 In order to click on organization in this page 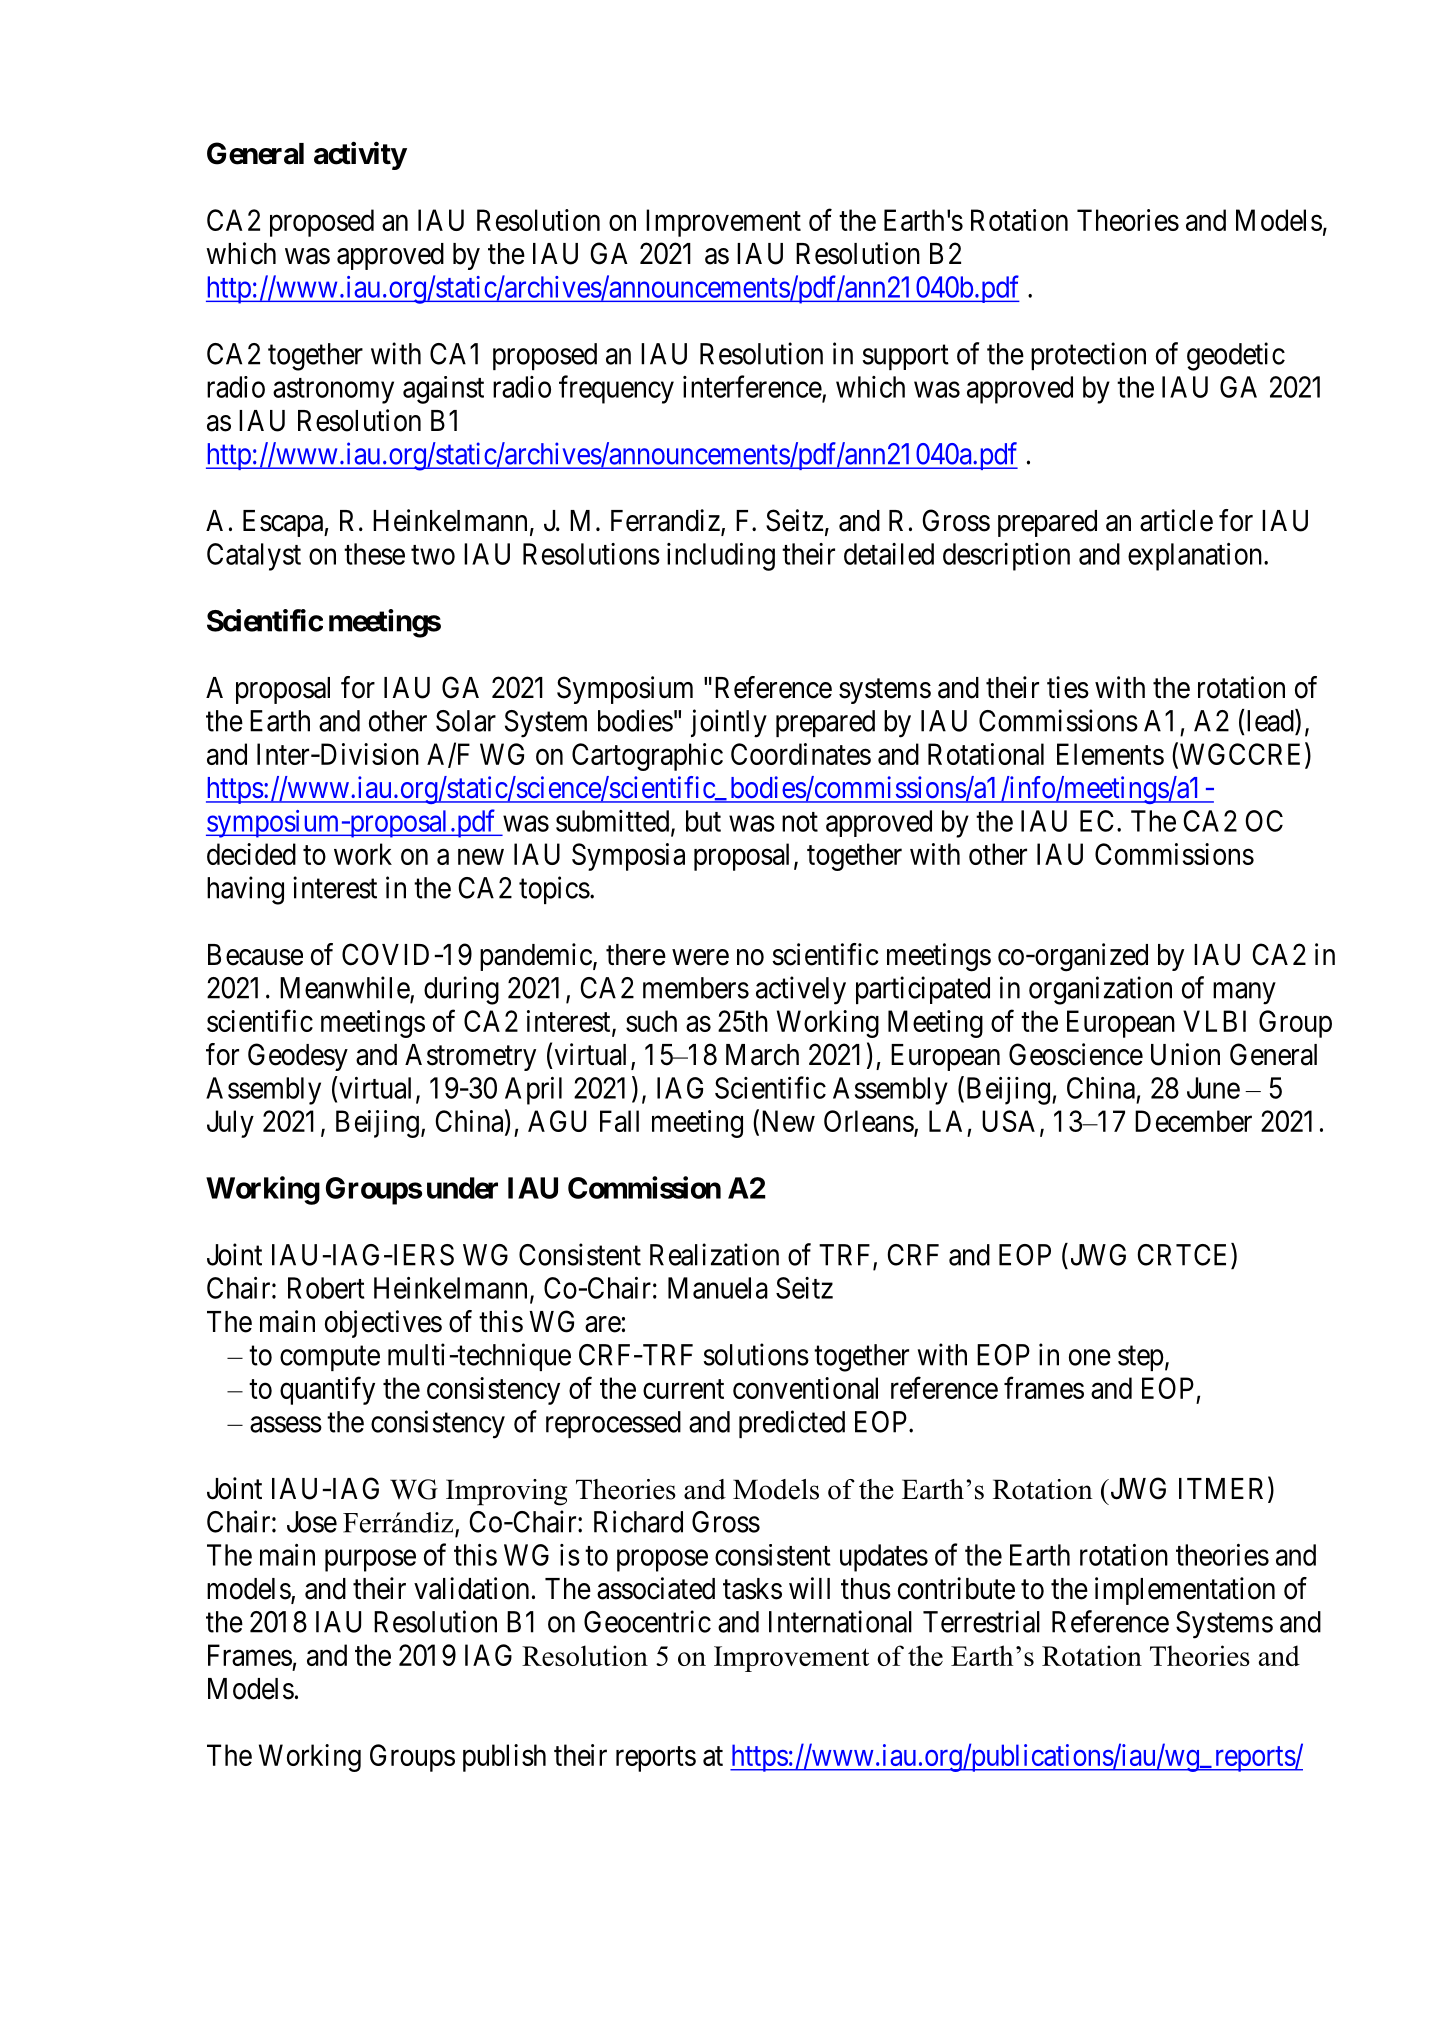, I will do `click(1100, 990)`.
